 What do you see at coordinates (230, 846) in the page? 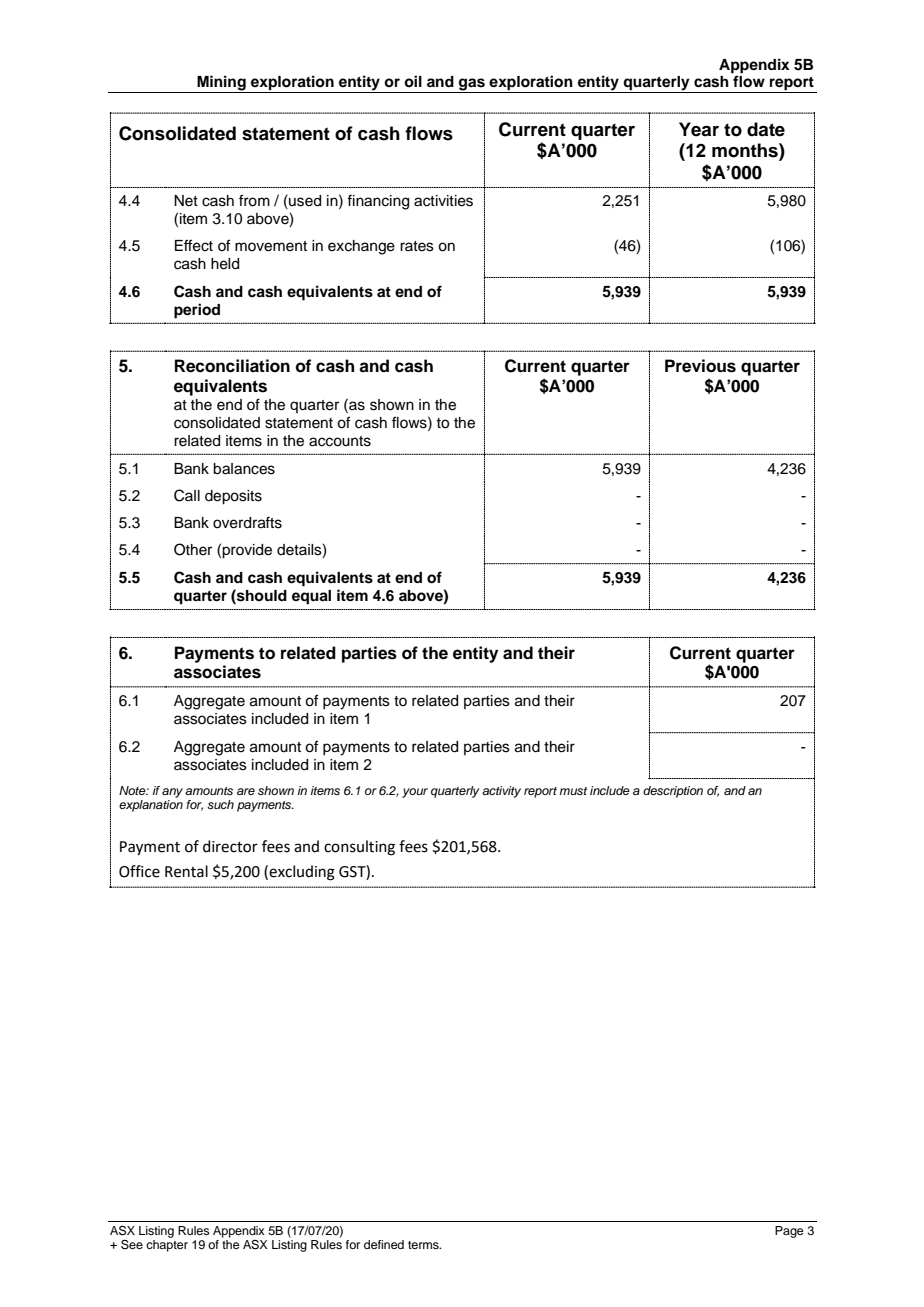
I see `director` at bounding box center [230, 846].
